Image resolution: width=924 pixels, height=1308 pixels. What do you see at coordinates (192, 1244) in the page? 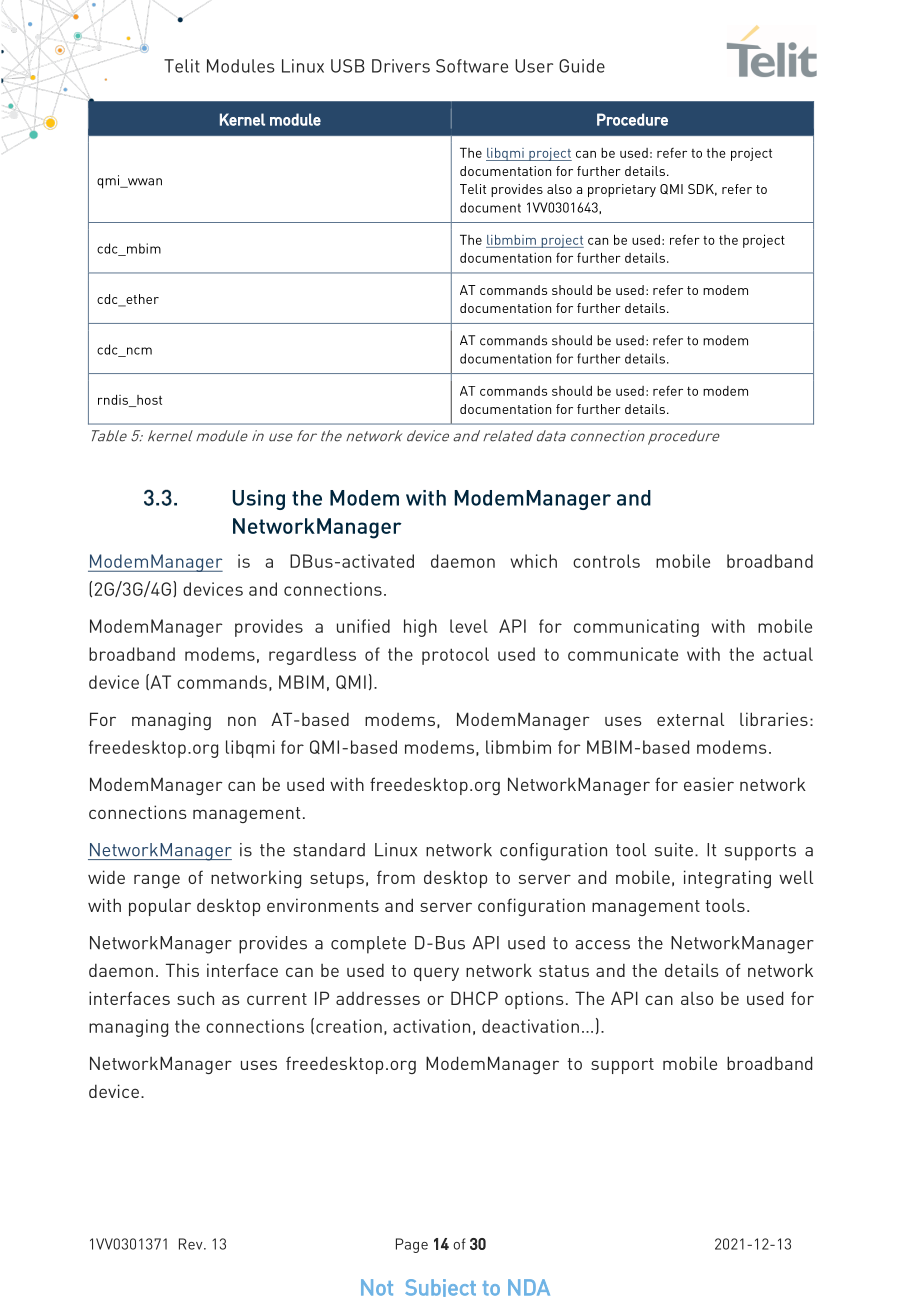
I see `Rev` at bounding box center [192, 1244].
